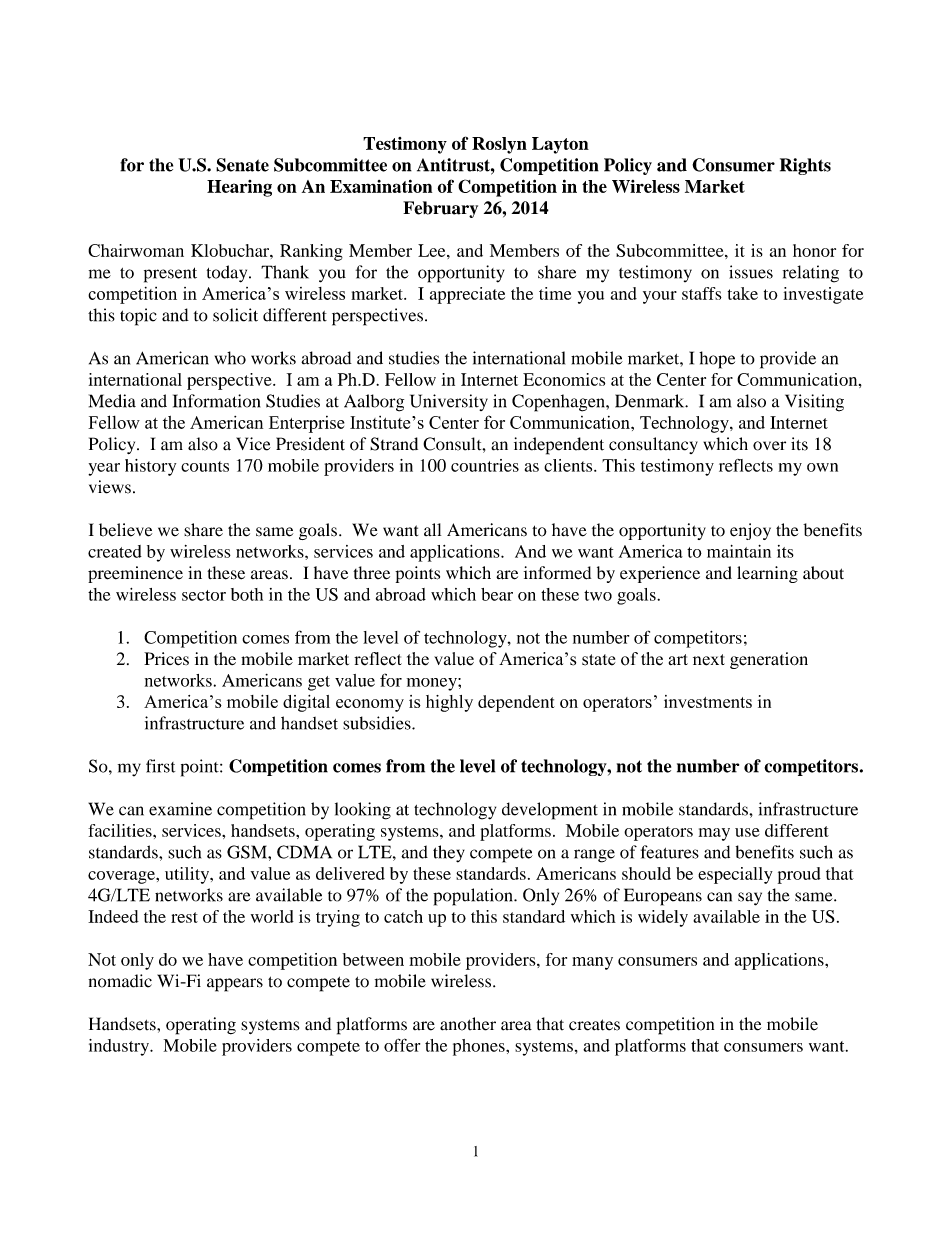 The width and height of the page is (952, 1233). I want to click on Senate, so click(242, 165).
